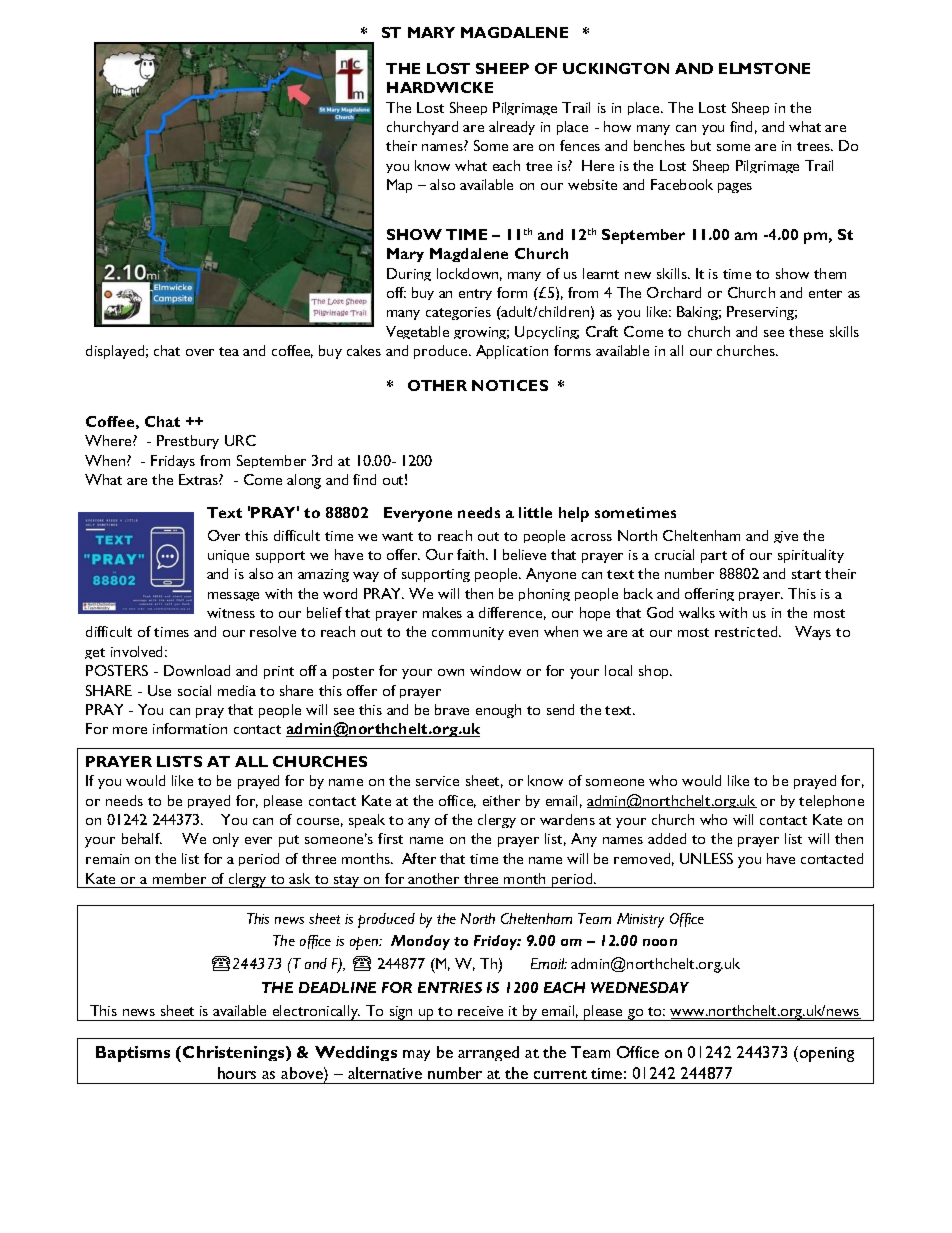 The image size is (952, 1233). Describe the element at coordinates (501, 800) in the image. I see `either` at that location.
